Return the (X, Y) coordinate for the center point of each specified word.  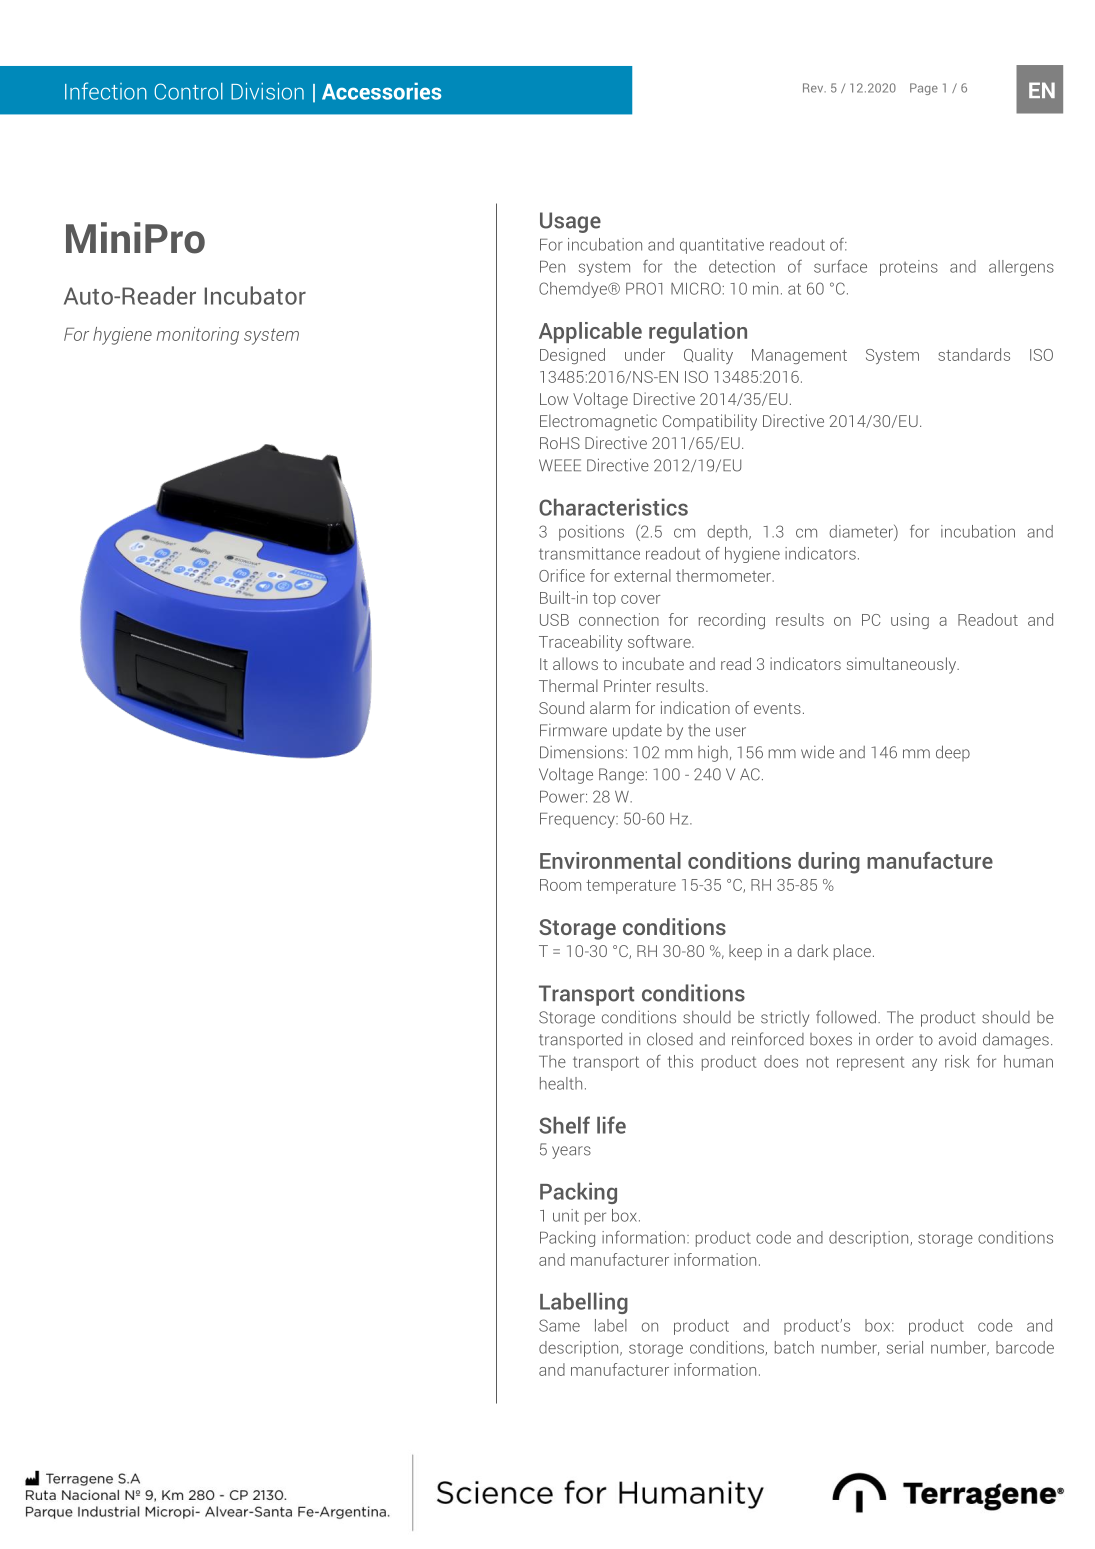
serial (905, 1347)
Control (188, 91)
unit (566, 1215)
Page (924, 89)
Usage (570, 222)
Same (559, 1325)
